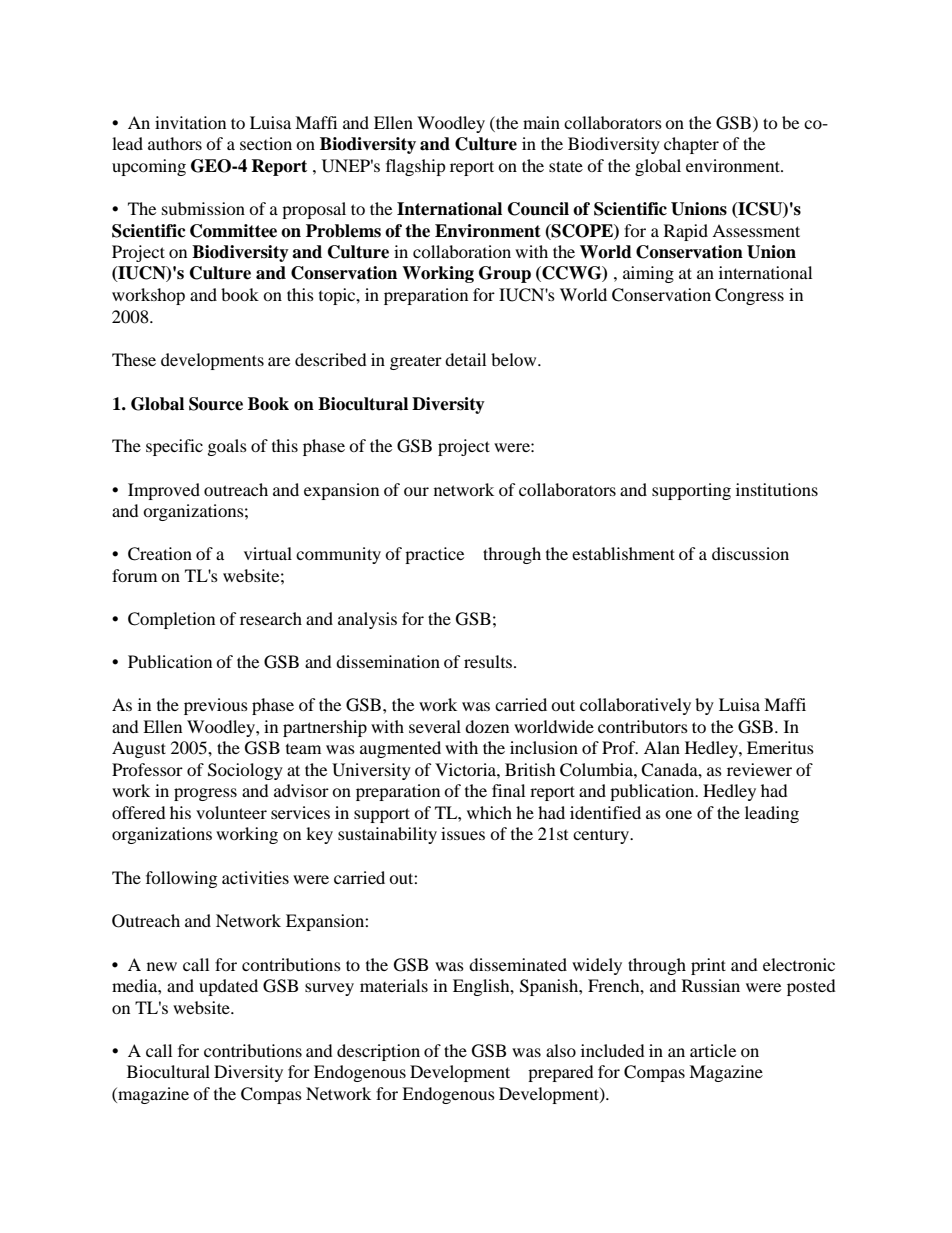 The image size is (952, 1233). What do you see at coordinates (489, 661) in the page?
I see `results` at bounding box center [489, 661].
